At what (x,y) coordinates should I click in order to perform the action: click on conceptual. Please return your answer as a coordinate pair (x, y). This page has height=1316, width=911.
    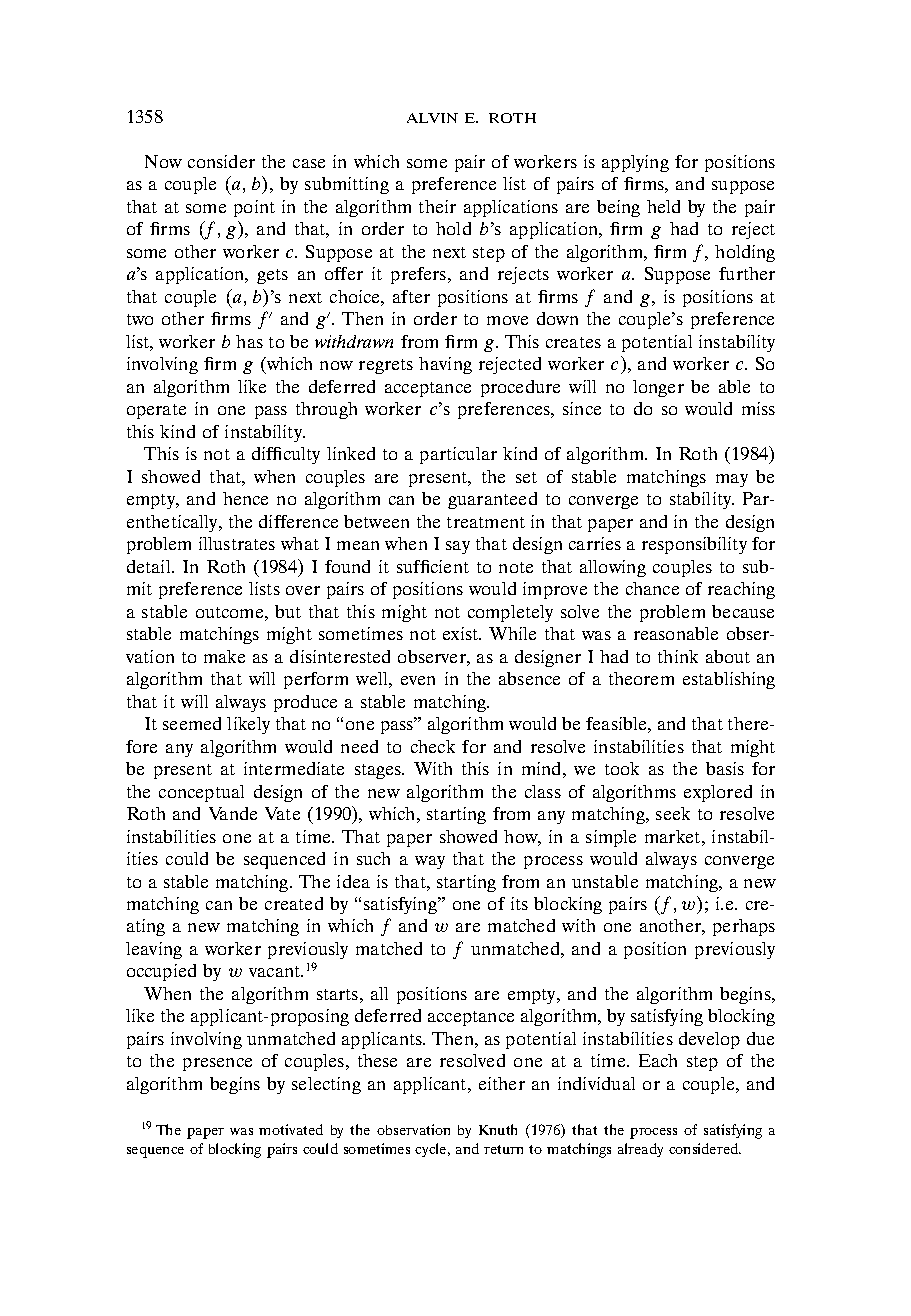
    Looking at the image, I should click on (201, 793).
